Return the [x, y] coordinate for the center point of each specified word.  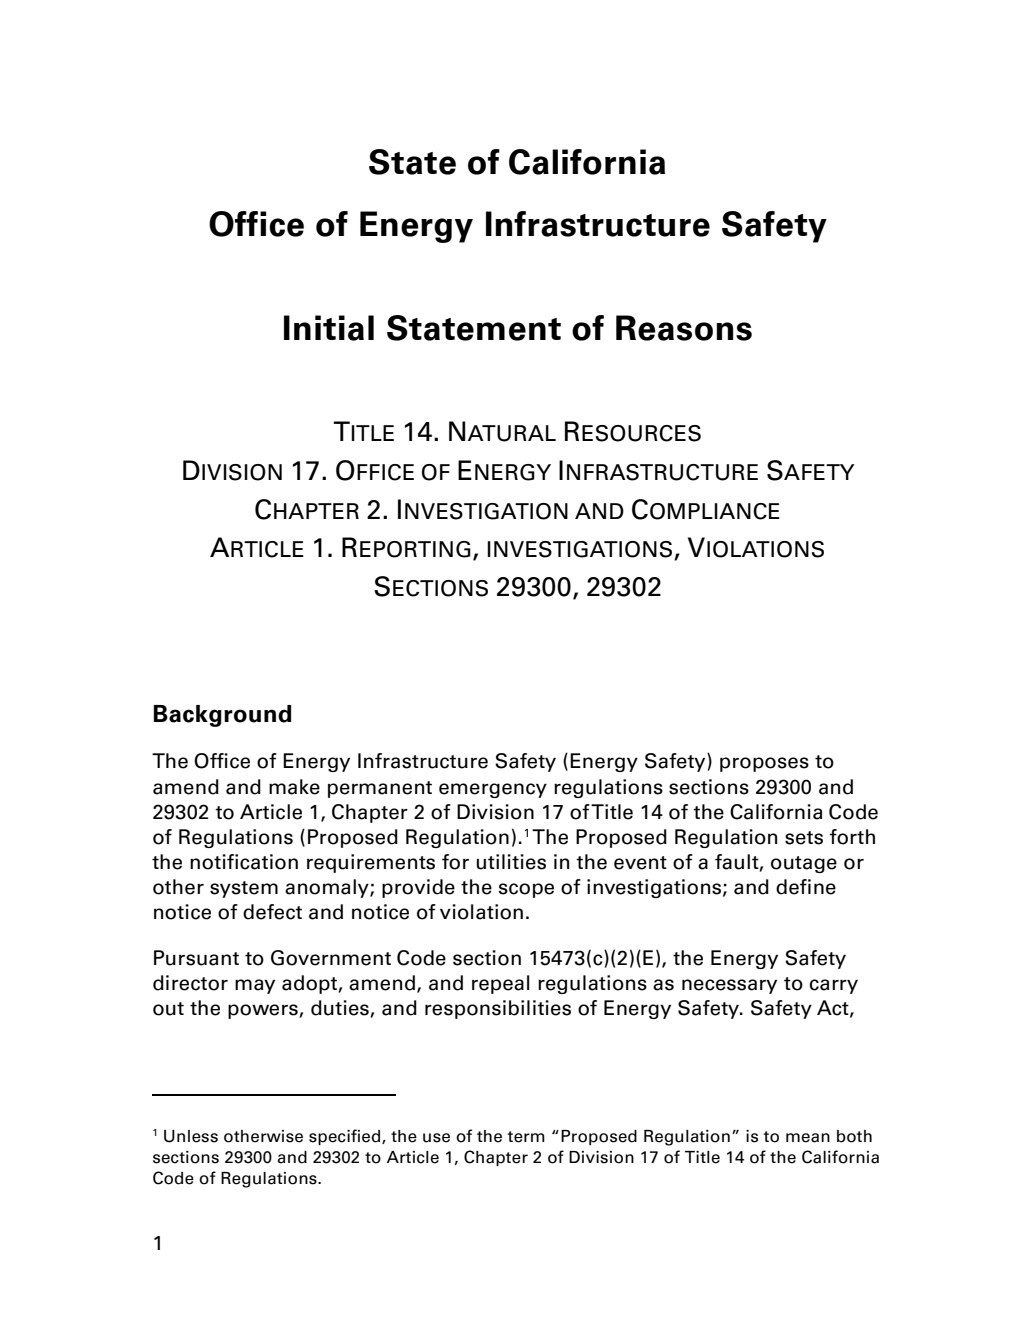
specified [346, 1137]
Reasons [684, 328]
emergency [493, 790]
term [526, 1137]
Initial [329, 328]
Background [223, 716]
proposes [764, 764]
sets [804, 838]
